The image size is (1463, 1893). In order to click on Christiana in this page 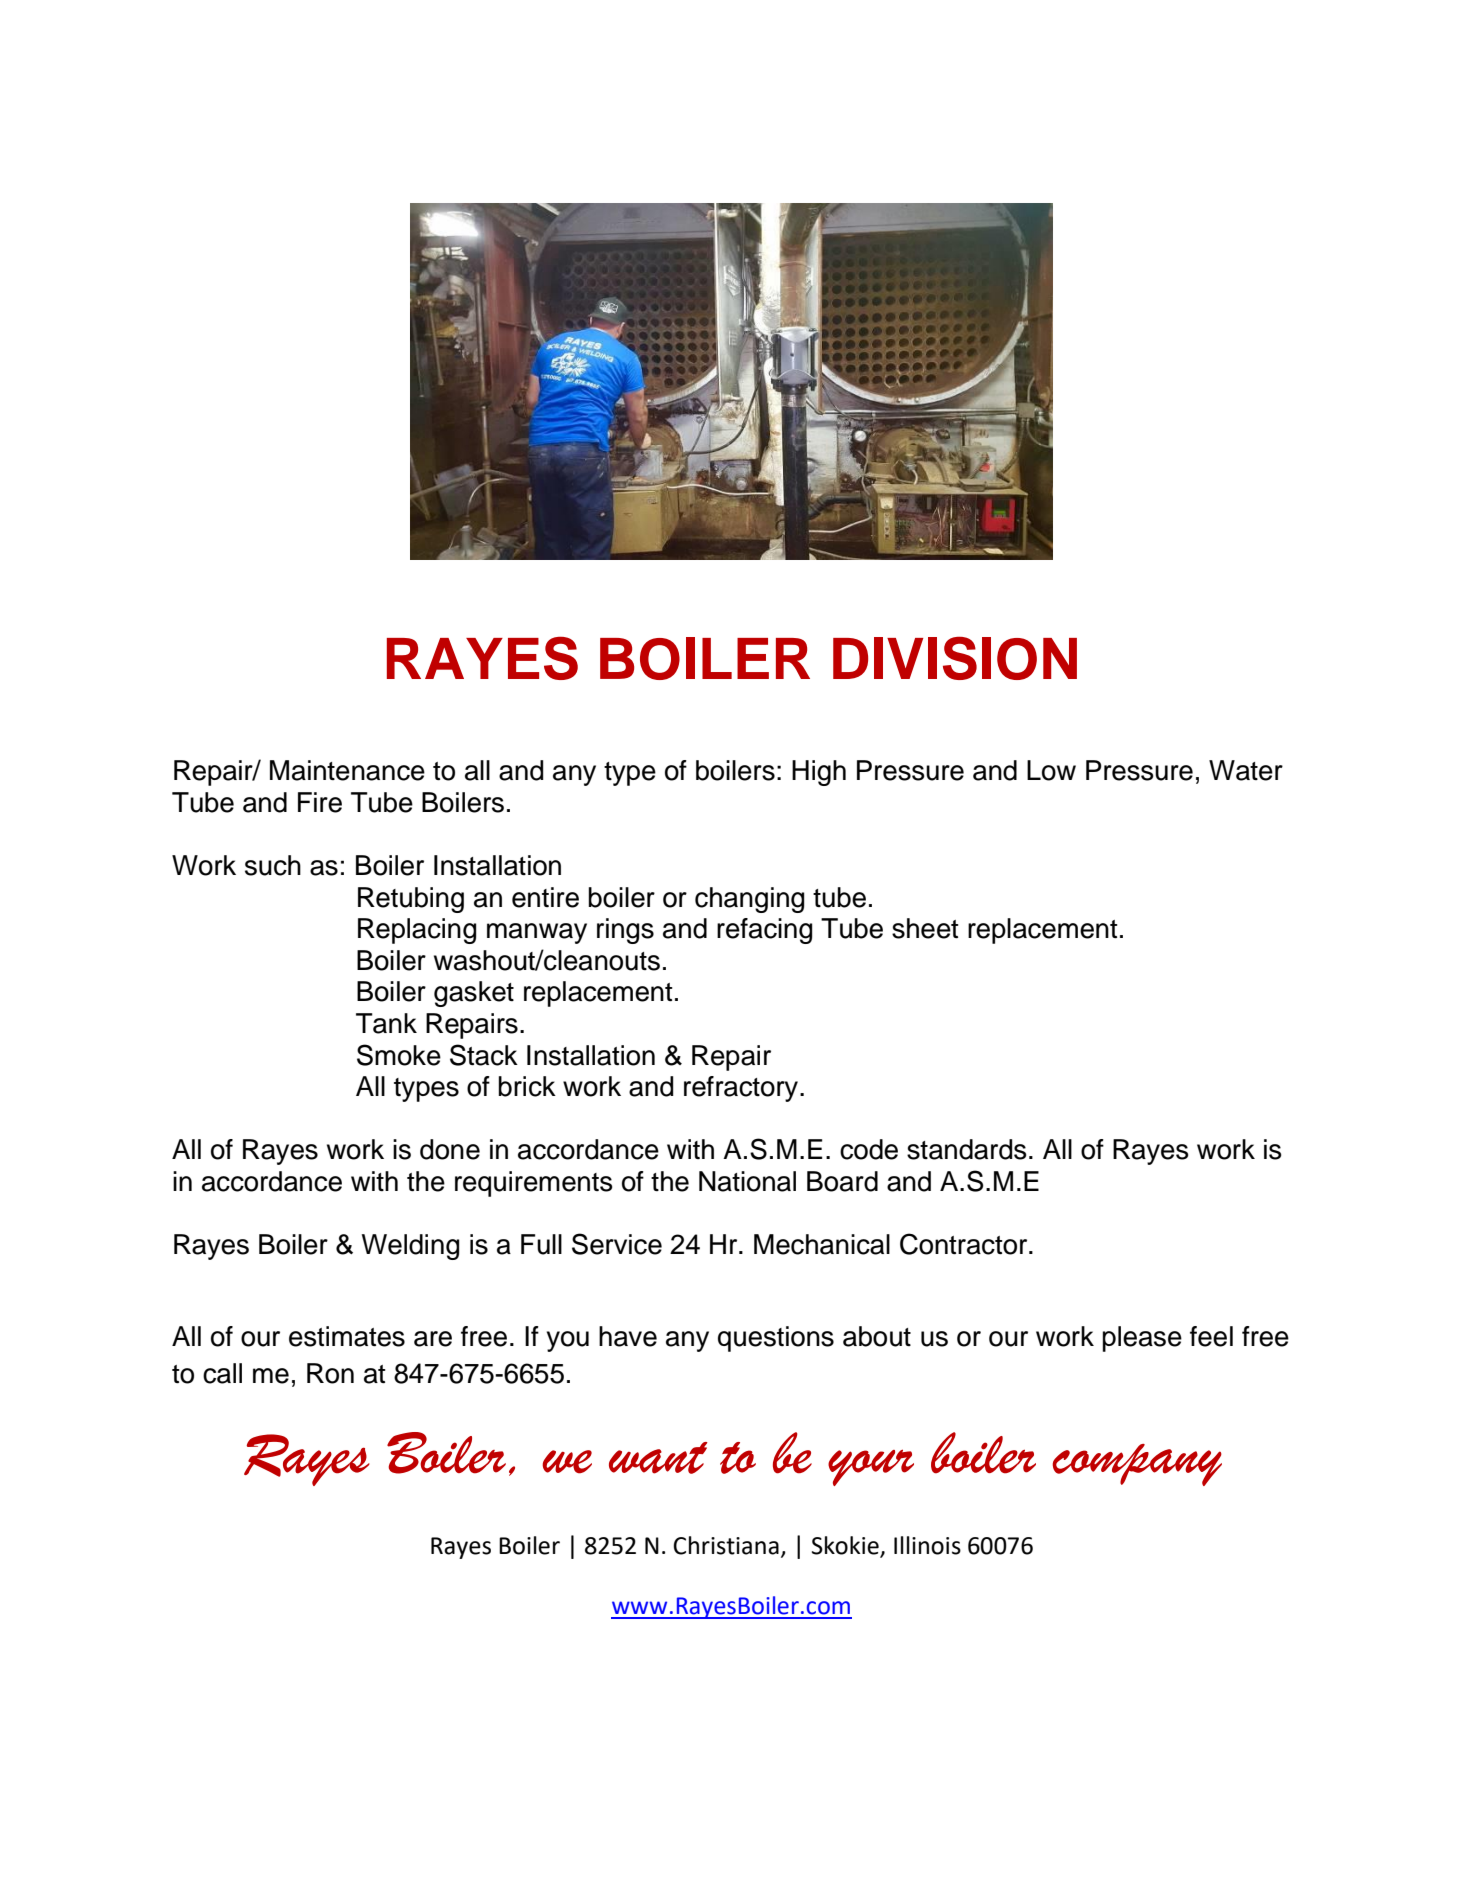, I will do `click(726, 1545)`.
